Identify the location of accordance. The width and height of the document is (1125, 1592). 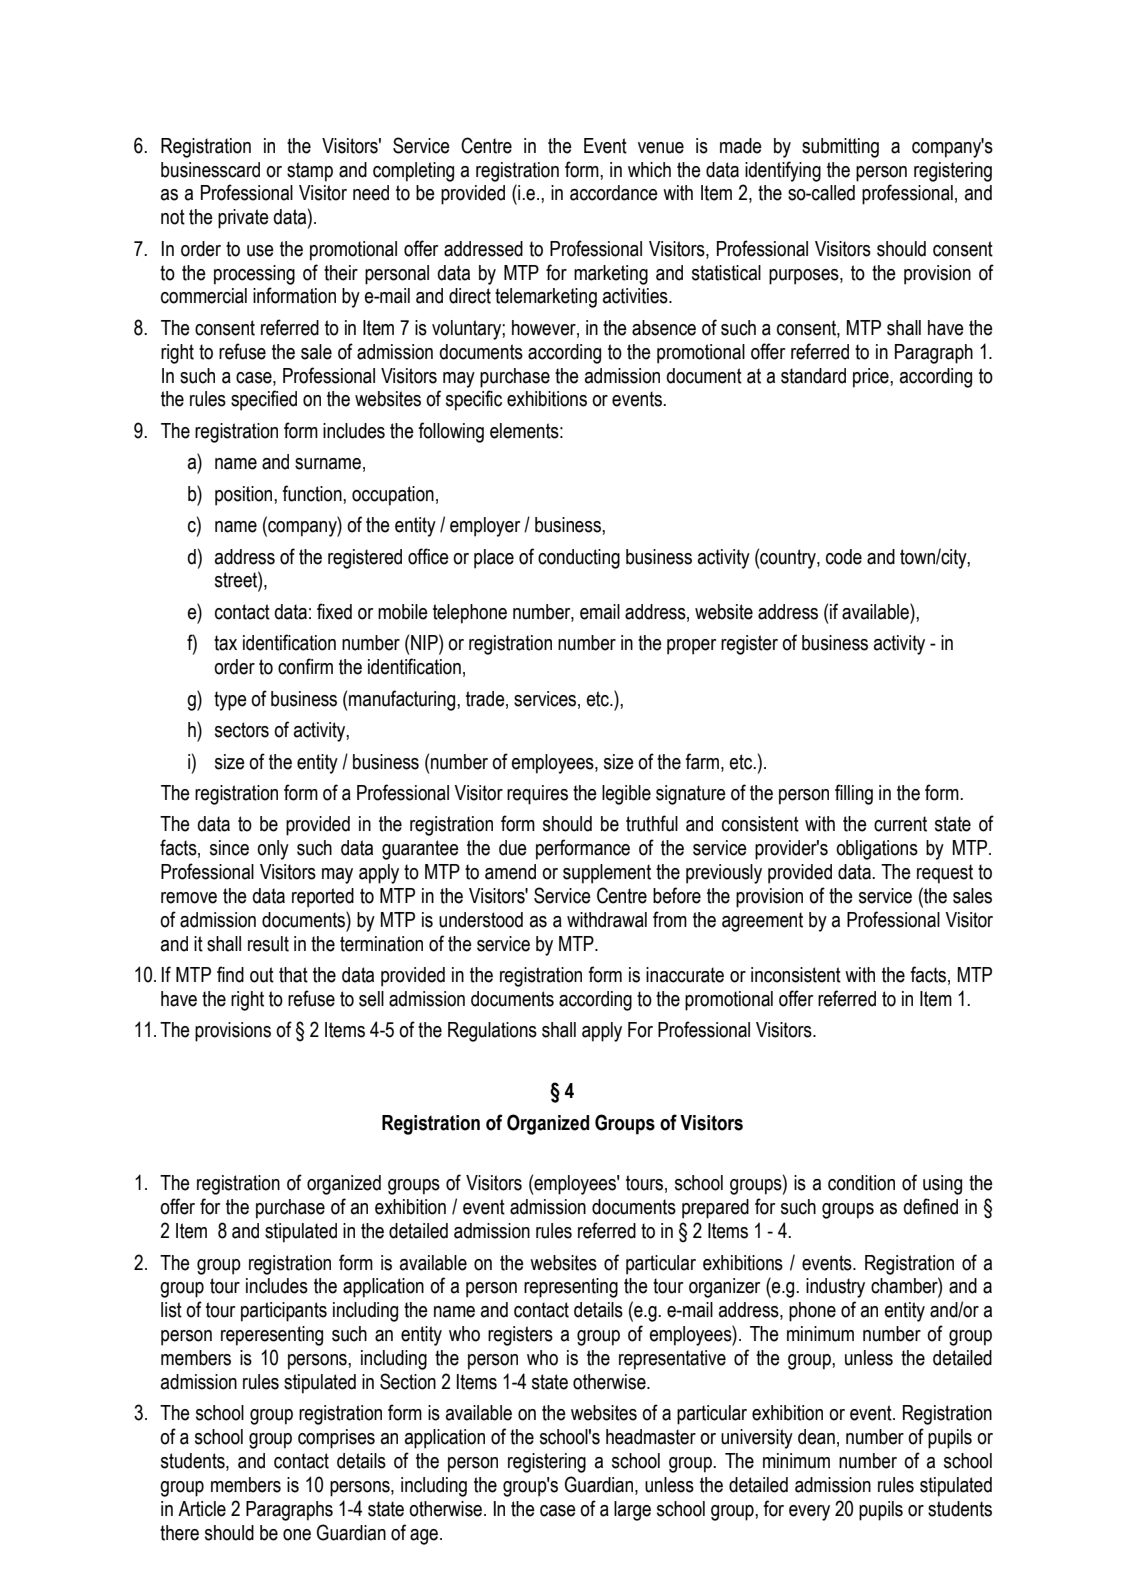
(614, 193).
